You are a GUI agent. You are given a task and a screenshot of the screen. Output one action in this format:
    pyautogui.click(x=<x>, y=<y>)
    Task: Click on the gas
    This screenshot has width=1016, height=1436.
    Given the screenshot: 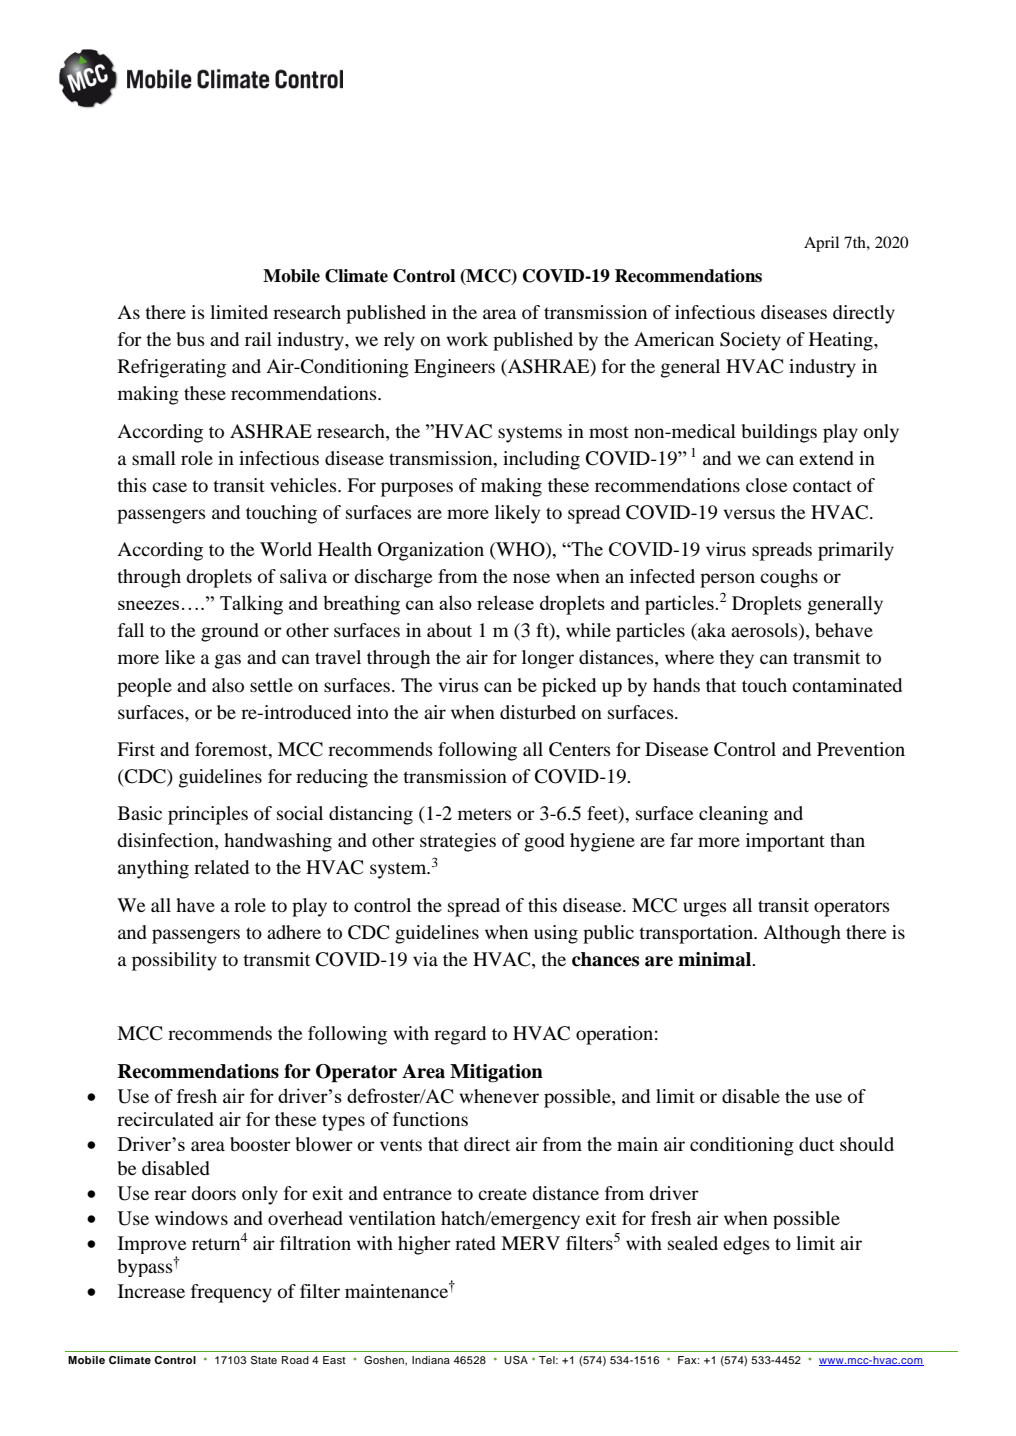 What is the action you would take?
    pyautogui.click(x=228, y=661)
